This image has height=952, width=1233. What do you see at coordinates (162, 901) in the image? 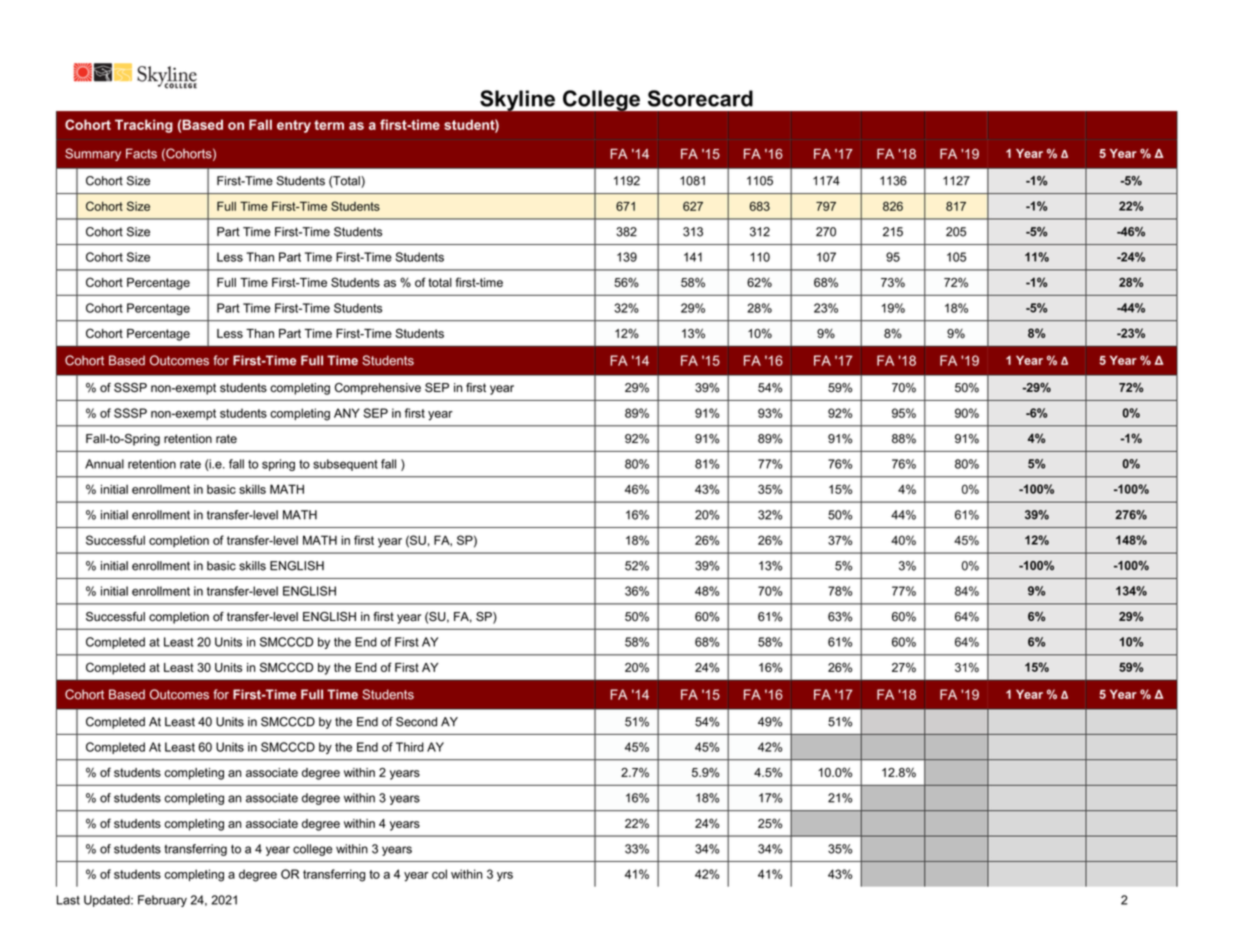
I see `February` at bounding box center [162, 901].
